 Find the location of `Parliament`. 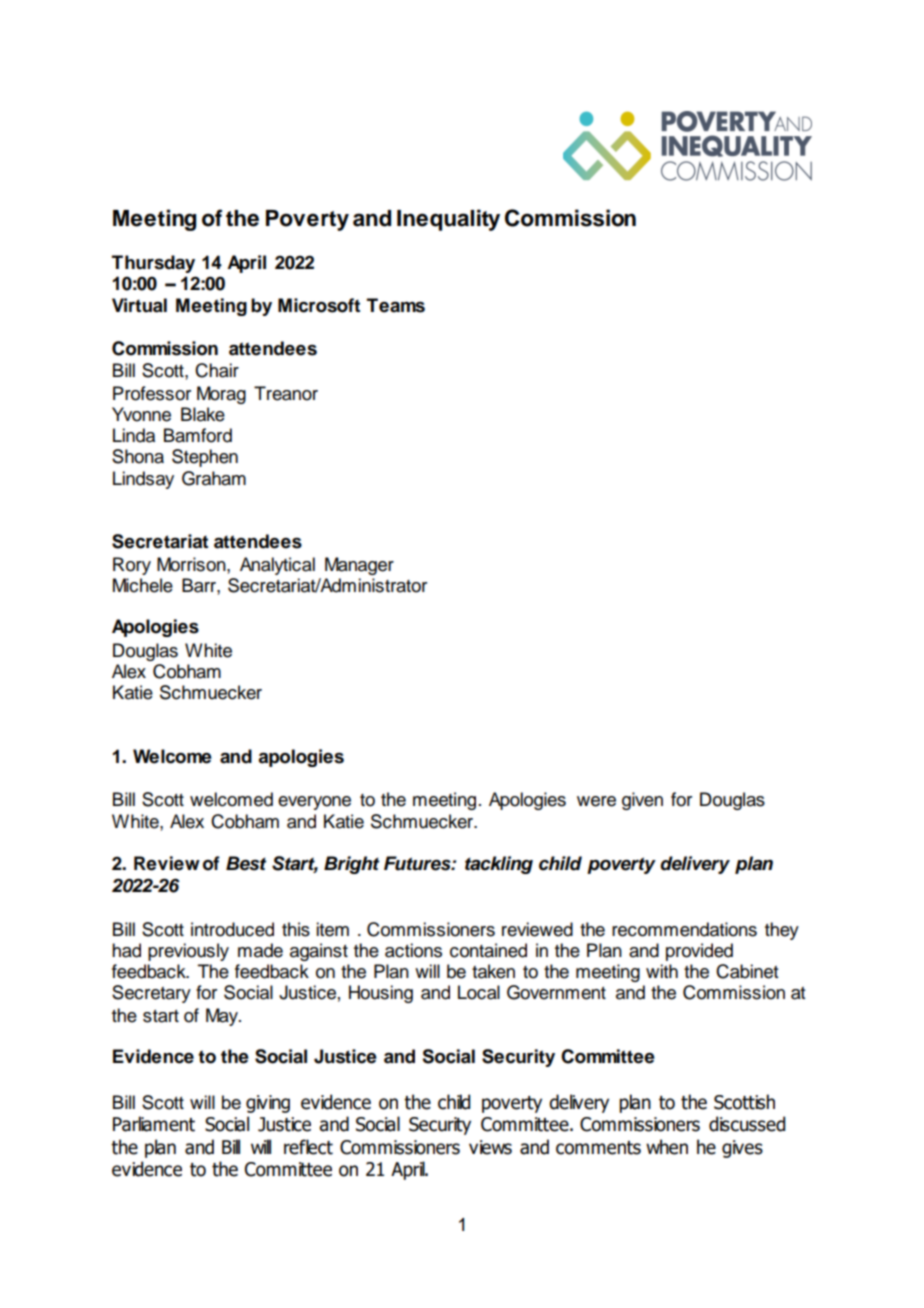

Parliament is located at coordinates (154, 1124).
